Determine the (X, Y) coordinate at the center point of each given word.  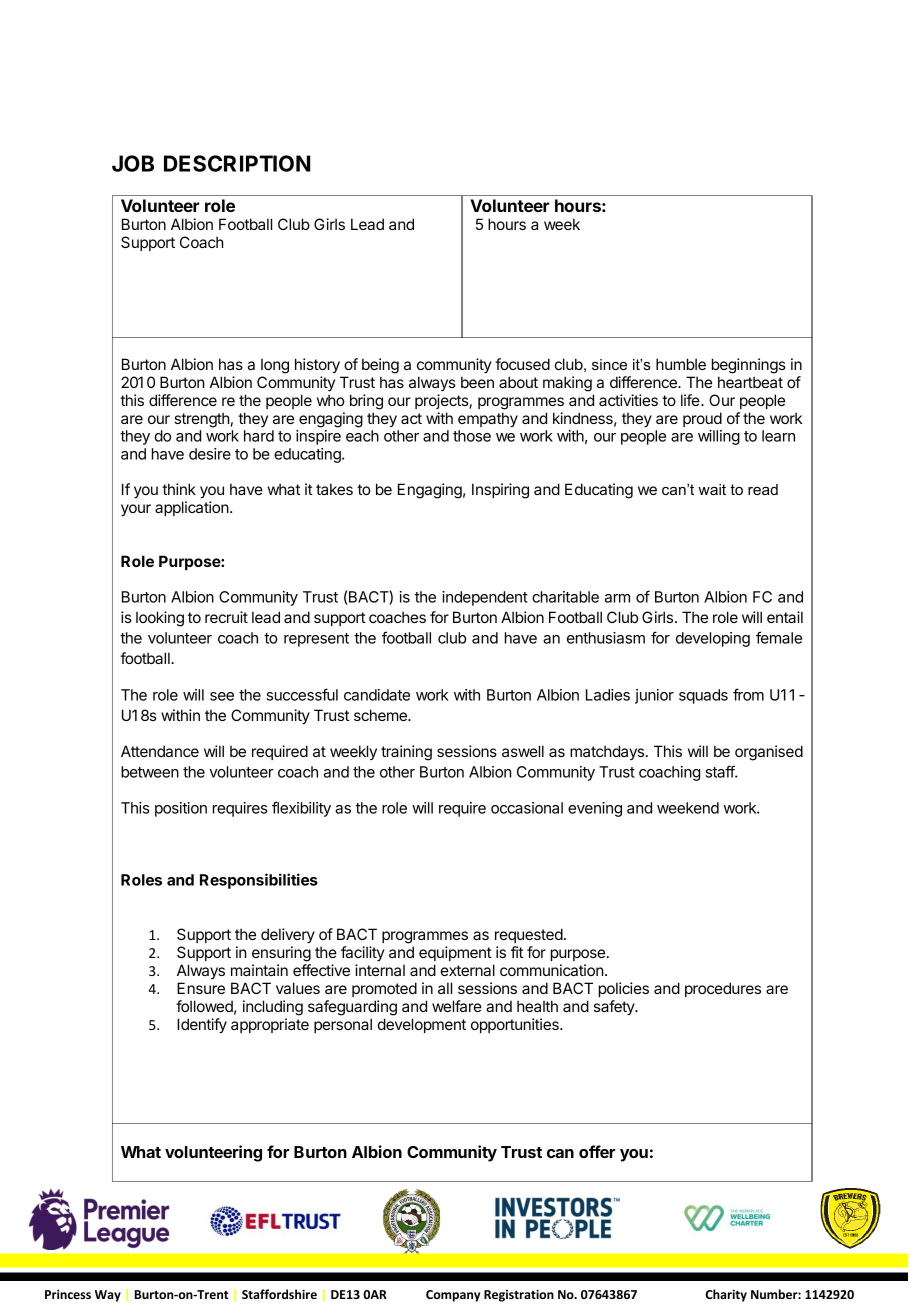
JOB (133, 163)
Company (453, 1296)
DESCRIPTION (237, 163)
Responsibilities (259, 881)
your (136, 510)
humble (681, 364)
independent (485, 598)
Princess (68, 1294)
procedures (723, 989)
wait (712, 489)
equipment (455, 953)
